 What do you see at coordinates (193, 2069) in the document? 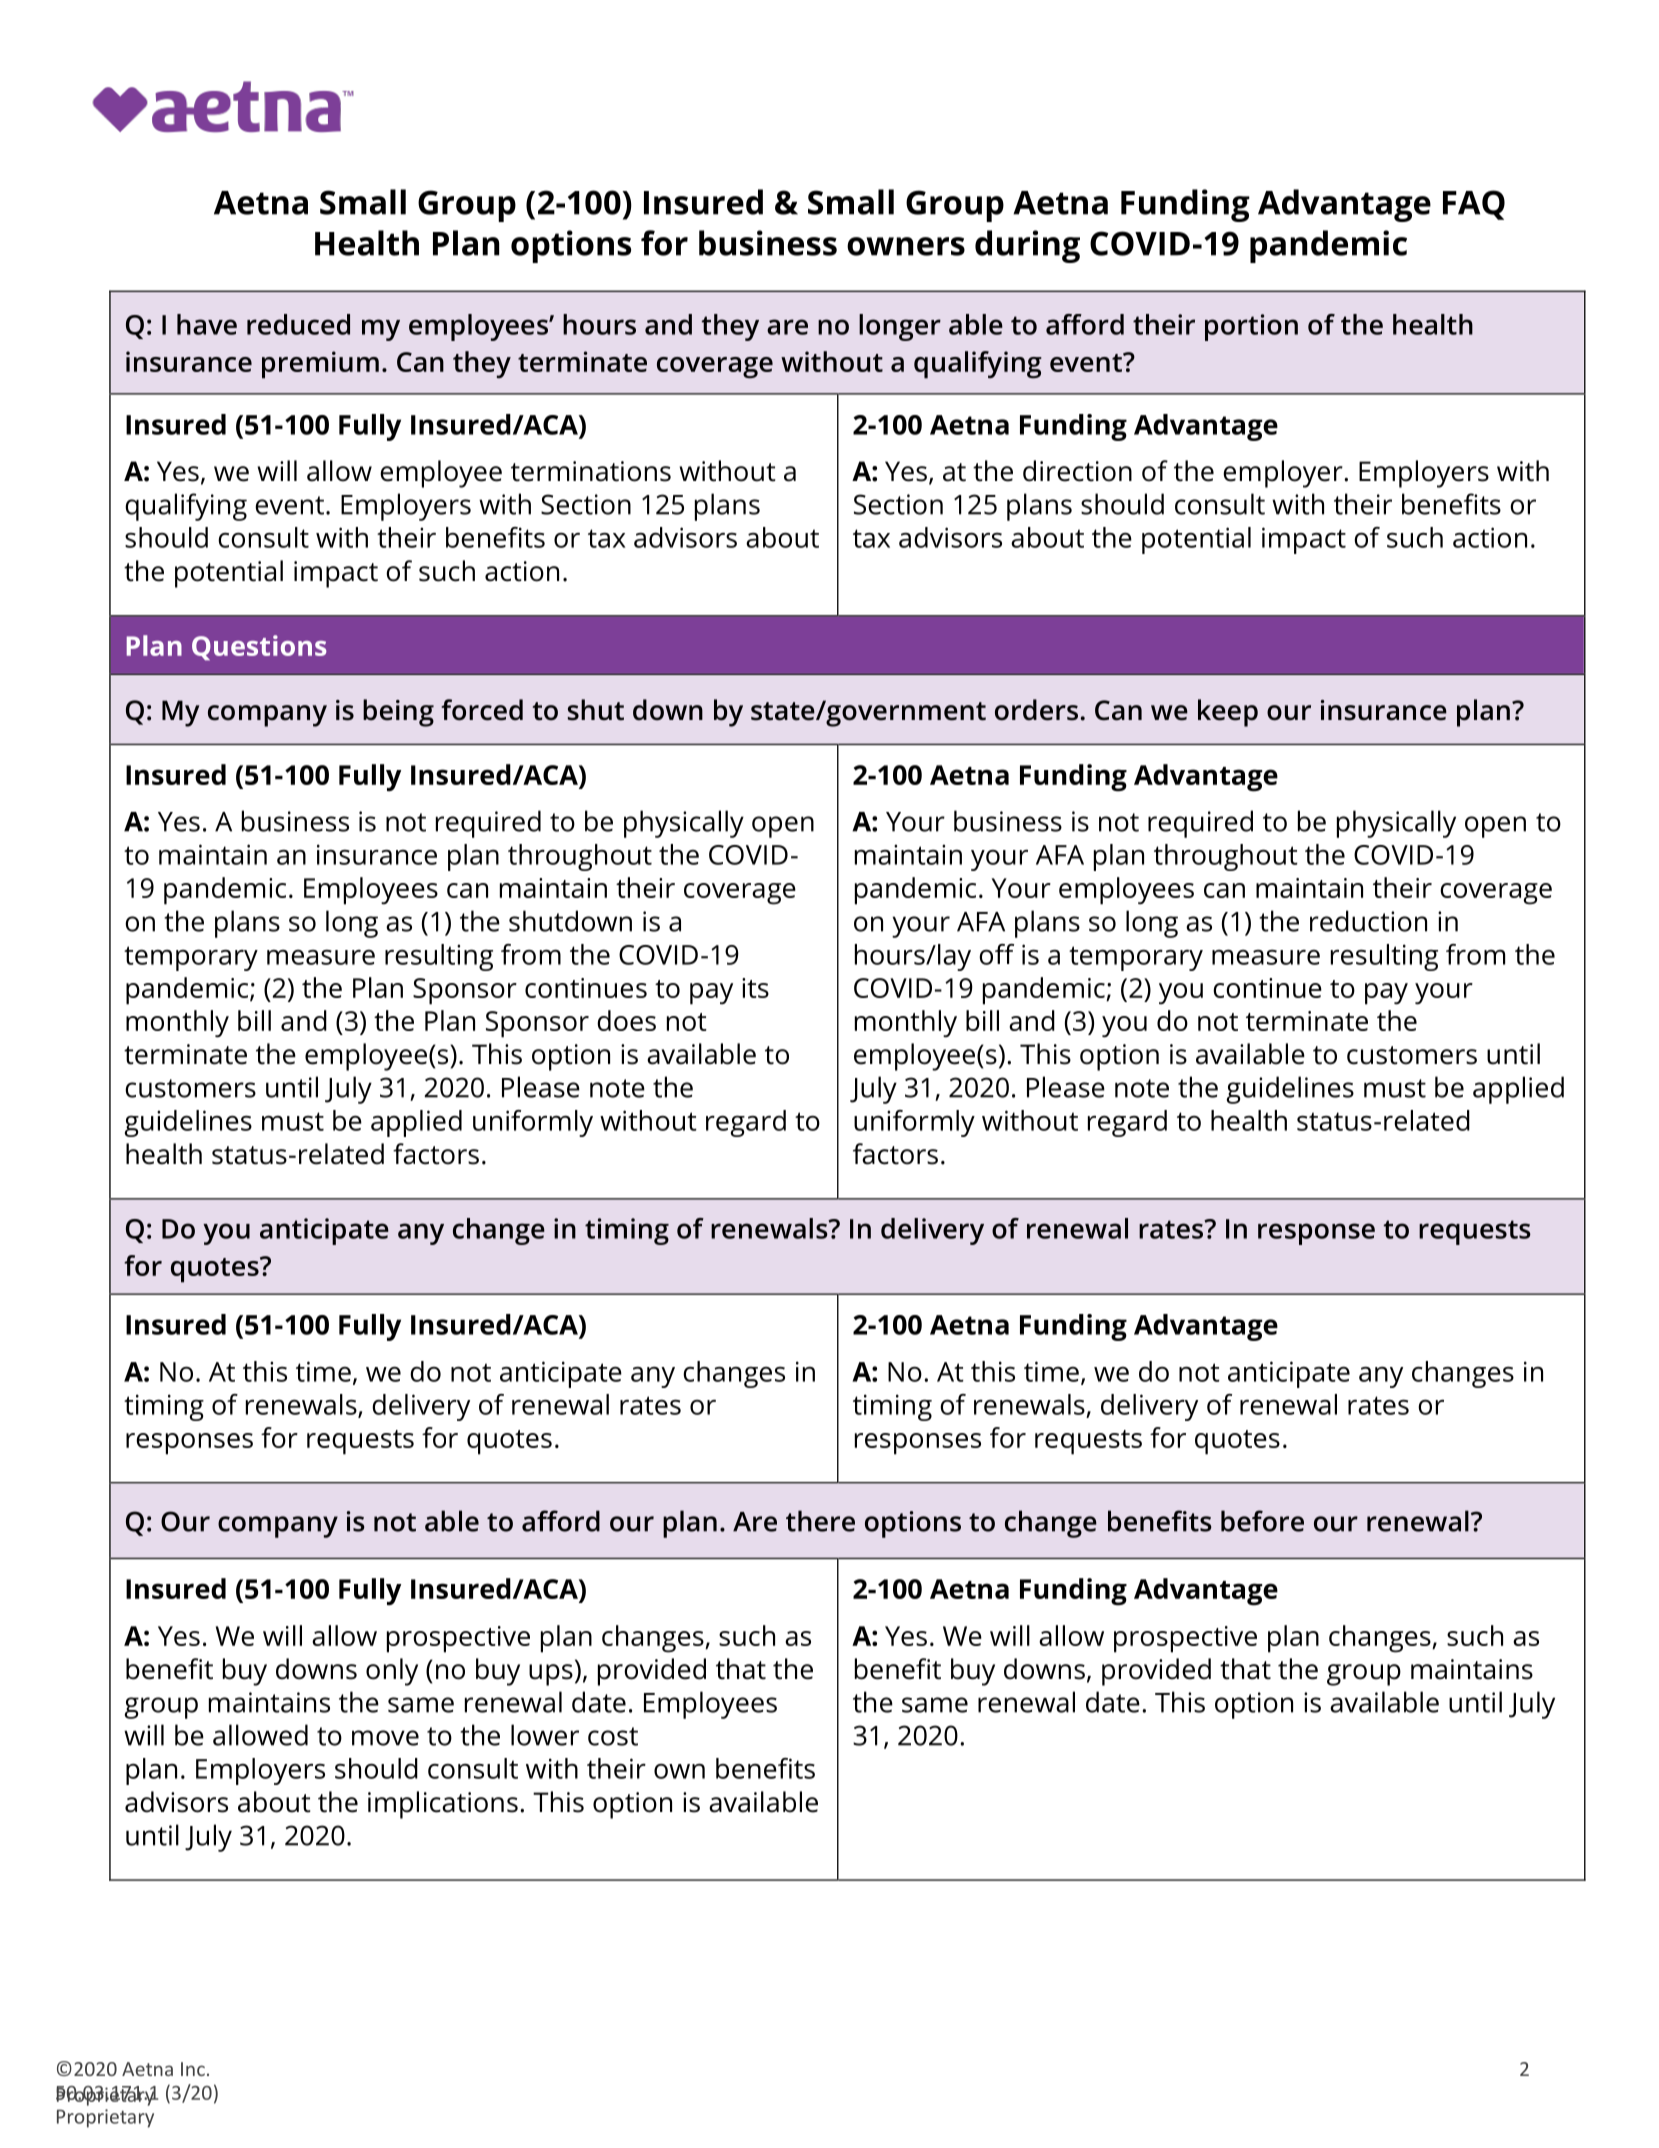
I see `Inc` at bounding box center [193, 2069].
